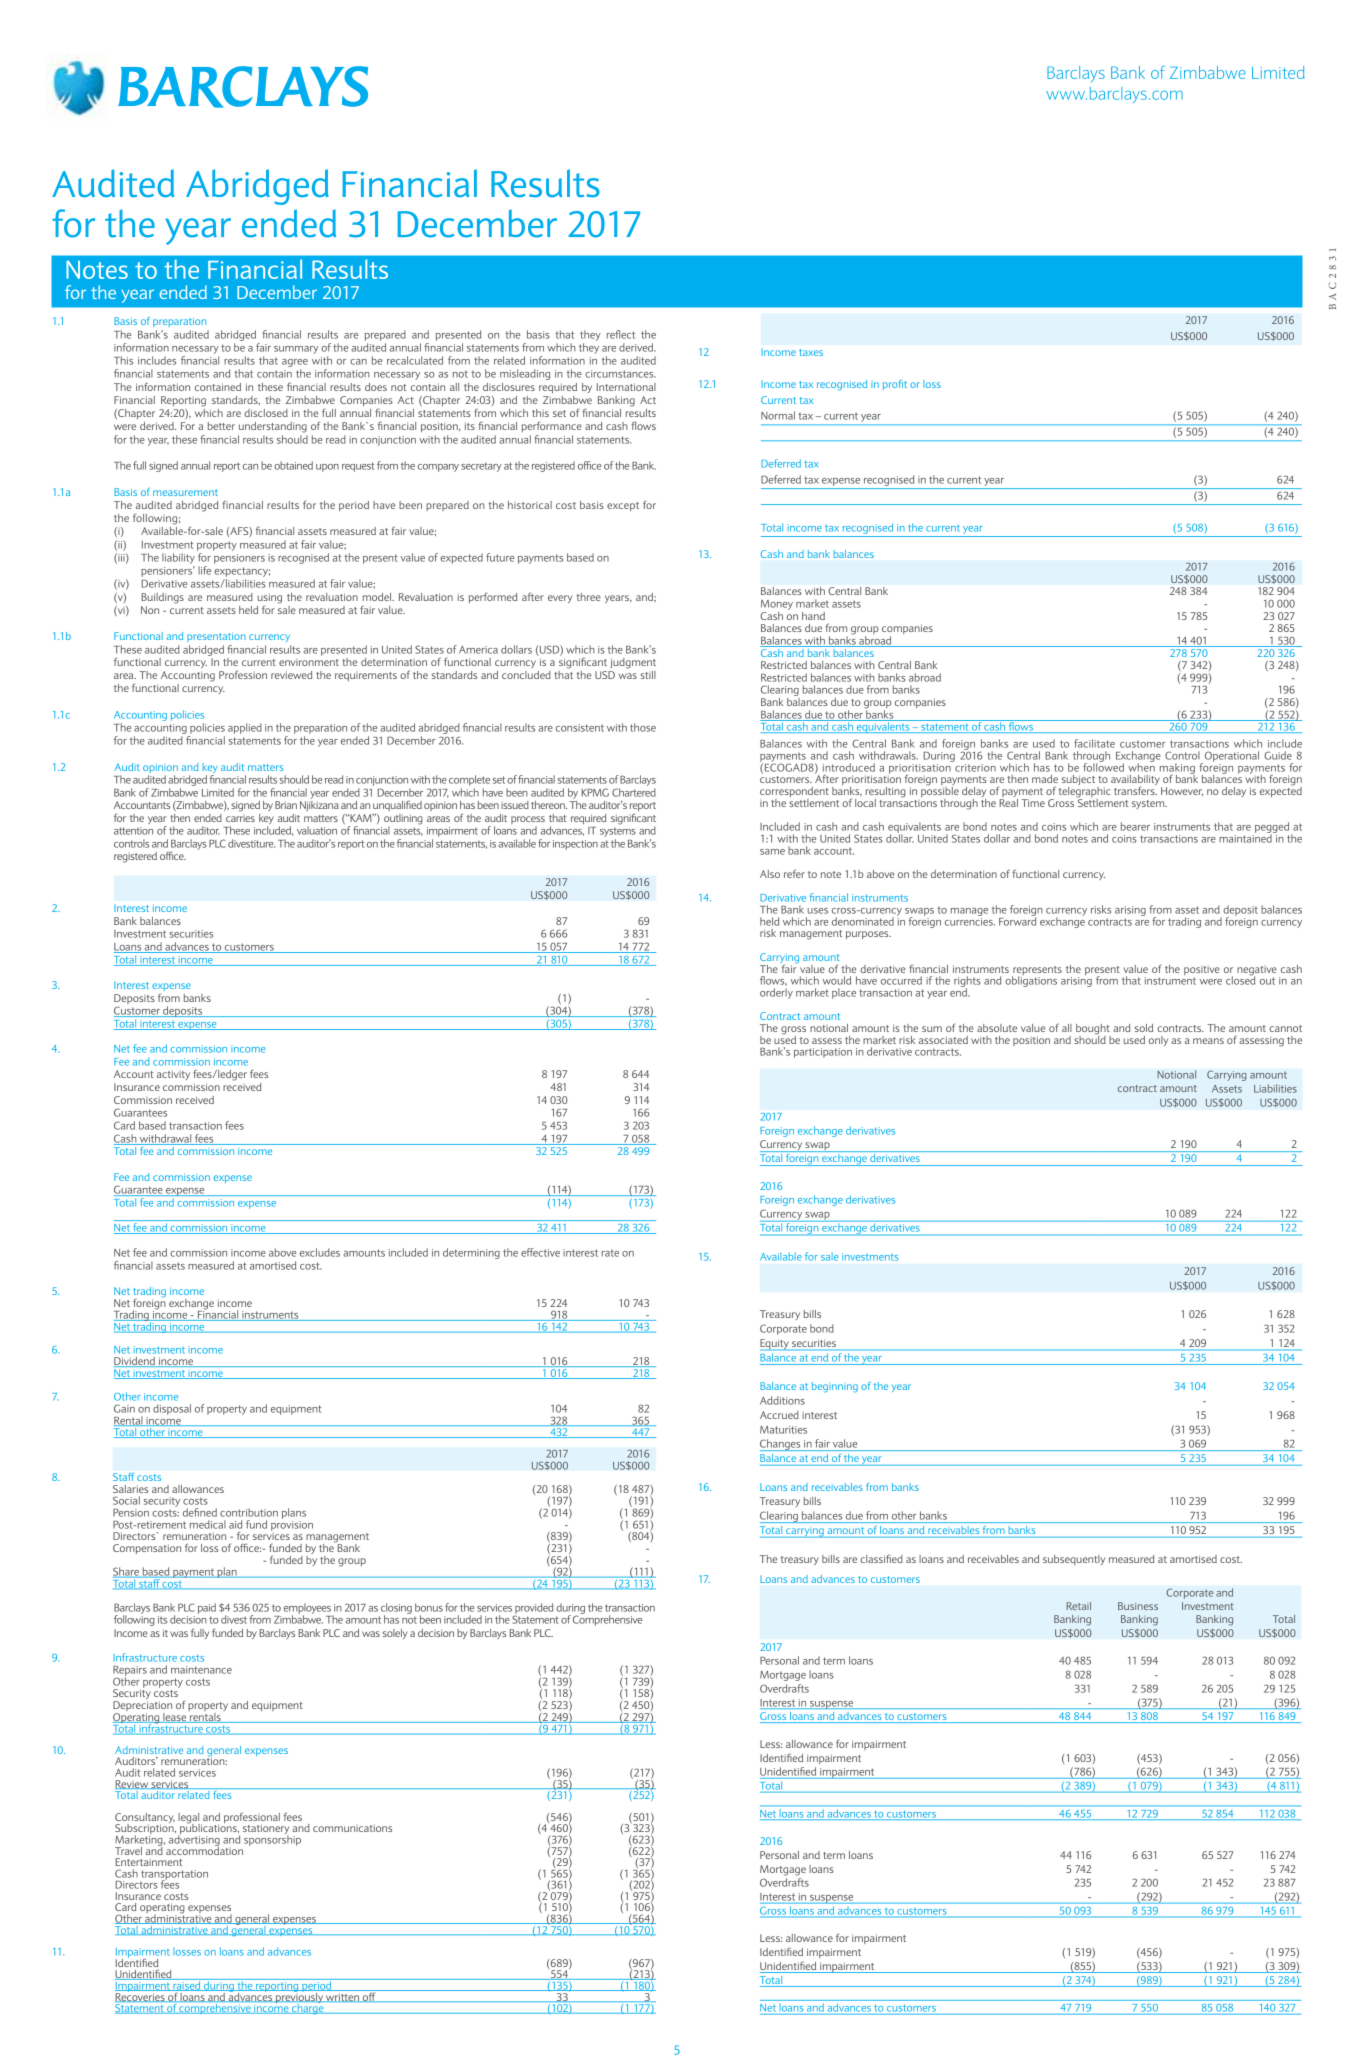  What do you see at coordinates (299, 1996) in the page?
I see `previously` at bounding box center [299, 1996].
